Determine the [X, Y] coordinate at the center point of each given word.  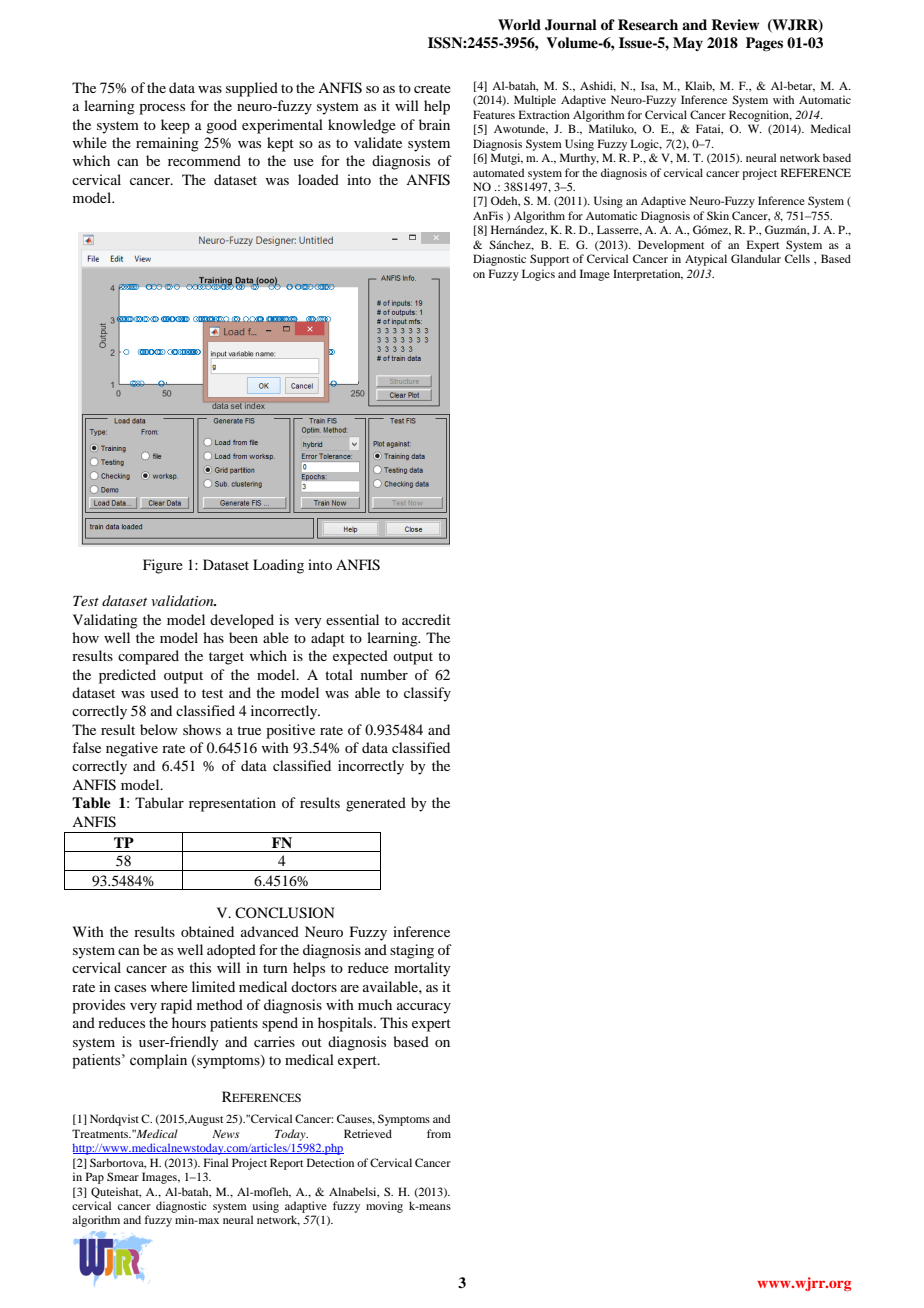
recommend [204, 160]
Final [216, 1162]
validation [183, 600]
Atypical [706, 260]
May [688, 44]
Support [549, 260]
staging [412, 951]
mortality [422, 969]
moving [384, 1207]
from [439, 1133]
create [432, 88]
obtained [207, 931]
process [162, 109]
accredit [426, 619]
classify [427, 694]
